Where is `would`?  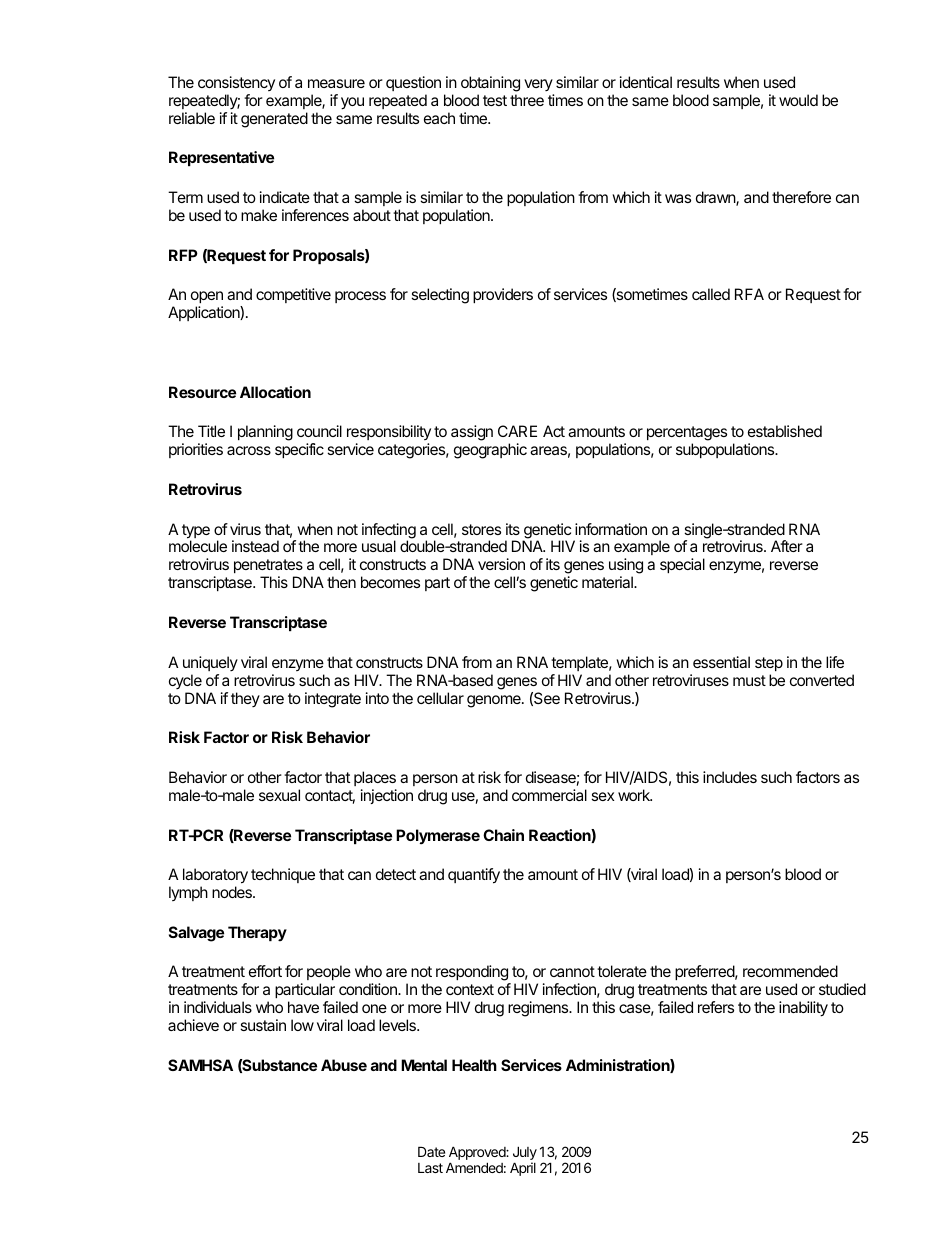
would is located at coordinates (798, 100).
